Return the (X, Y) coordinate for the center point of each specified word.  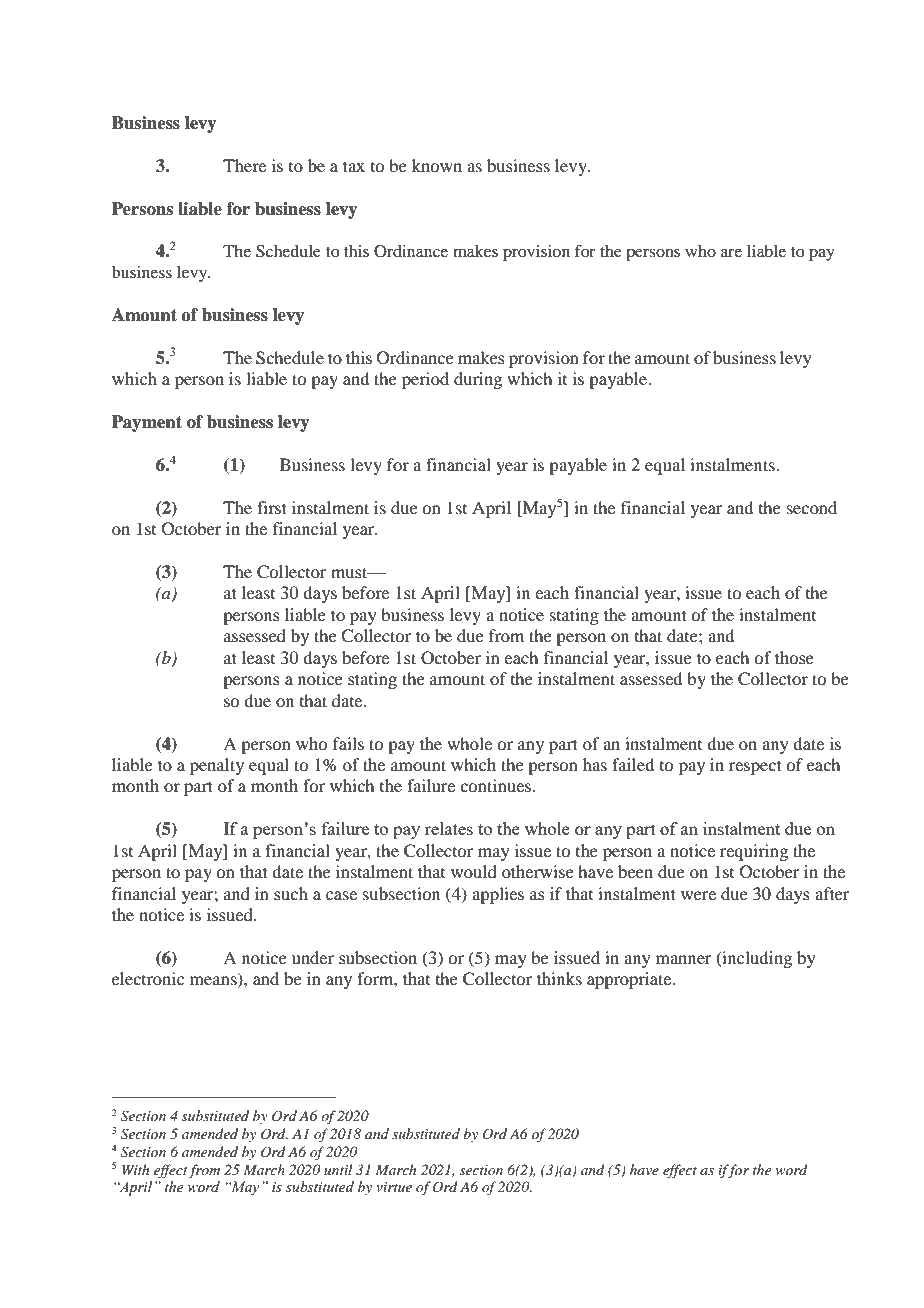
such (291, 893)
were (698, 895)
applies (498, 895)
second (812, 507)
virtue (394, 1187)
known (437, 165)
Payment (147, 423)
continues (497, 785)
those (794, 657)
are (731, 252)
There (244, 165)
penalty (217, 766)
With (135, 1169)
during (478, 380)
